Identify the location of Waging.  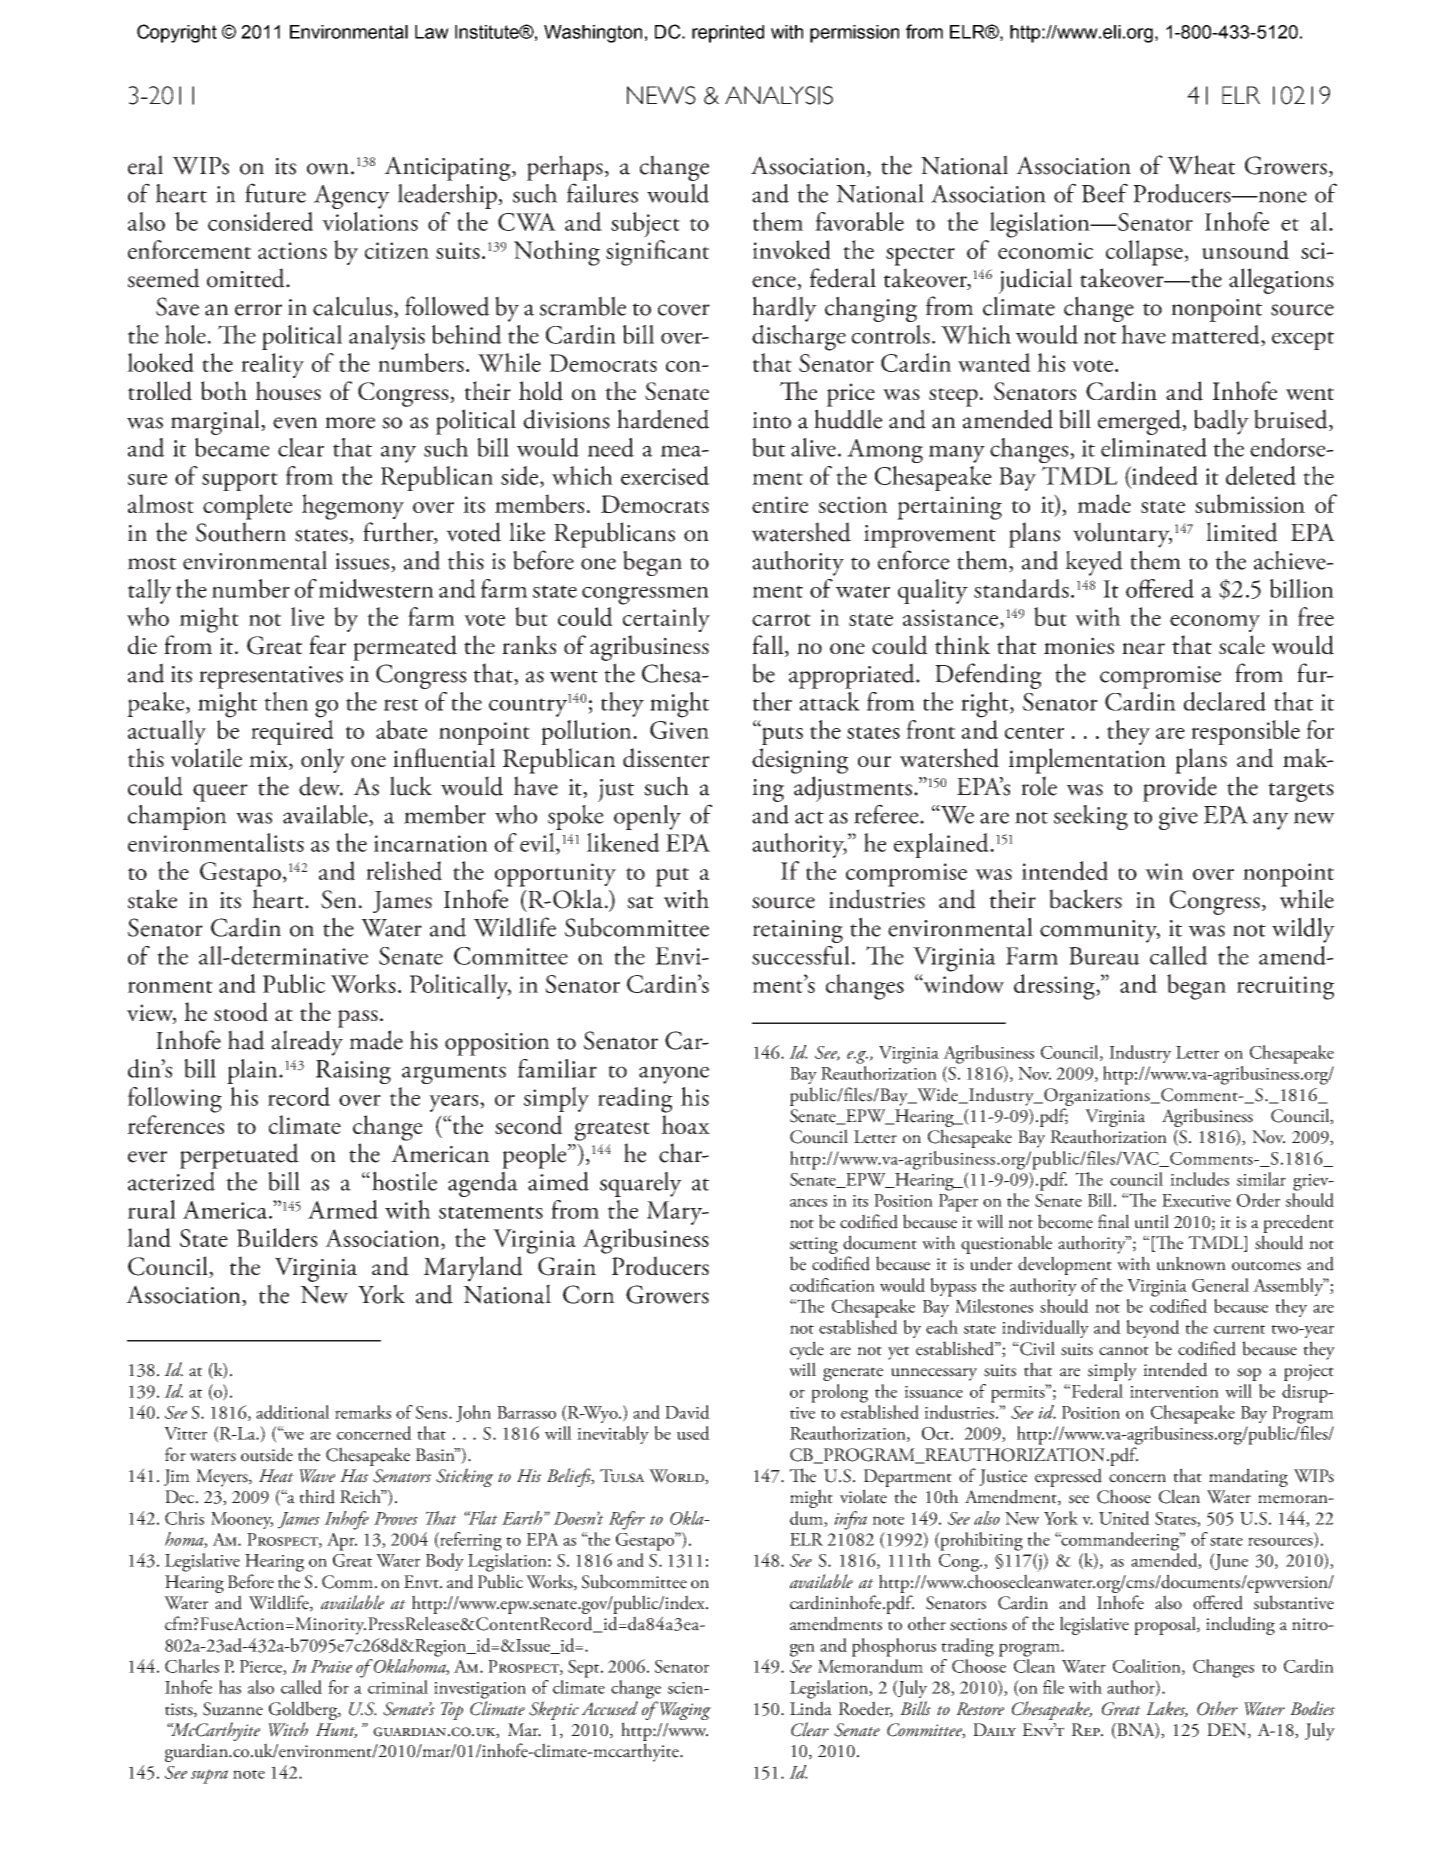
(684, 1710).
